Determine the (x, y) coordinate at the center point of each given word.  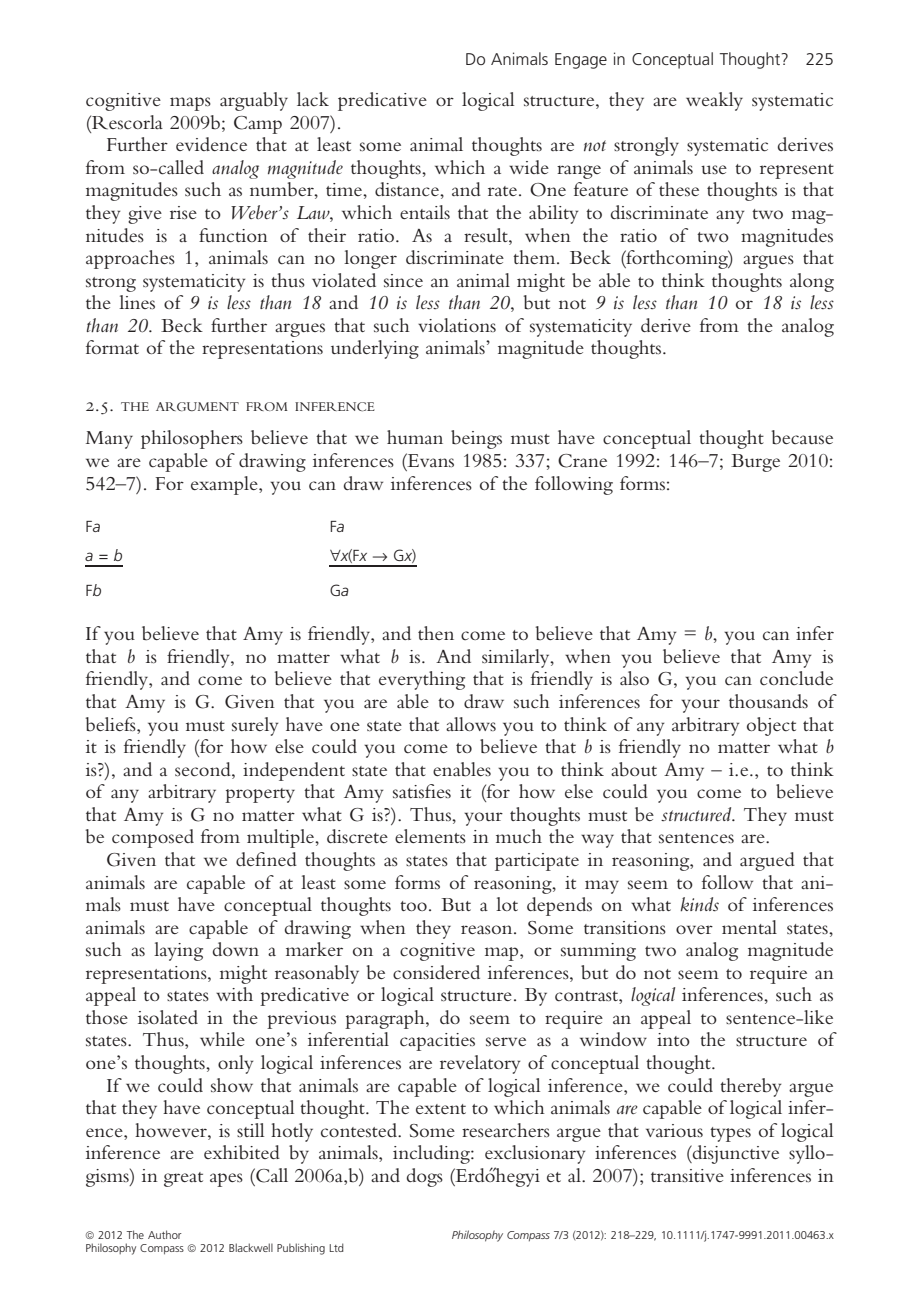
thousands (768, 701)
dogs (425, 1177)
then (436, 633)
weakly (714, 101)
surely (255, 726)
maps (190, 104)
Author (165, 1234)
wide (529, 167)
